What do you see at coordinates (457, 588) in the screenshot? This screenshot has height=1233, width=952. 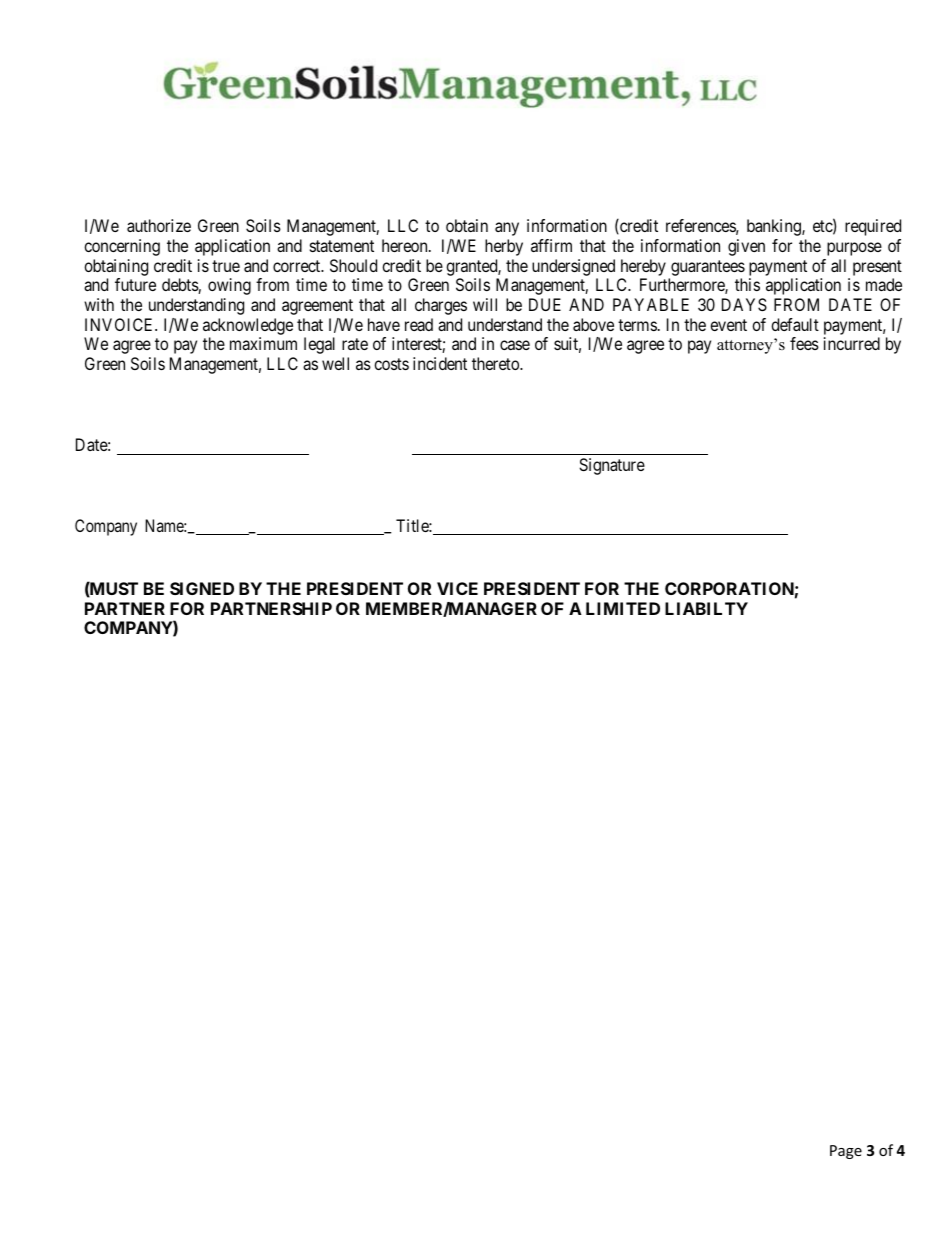 I see `VICE` at bounding box center [457, 588].
